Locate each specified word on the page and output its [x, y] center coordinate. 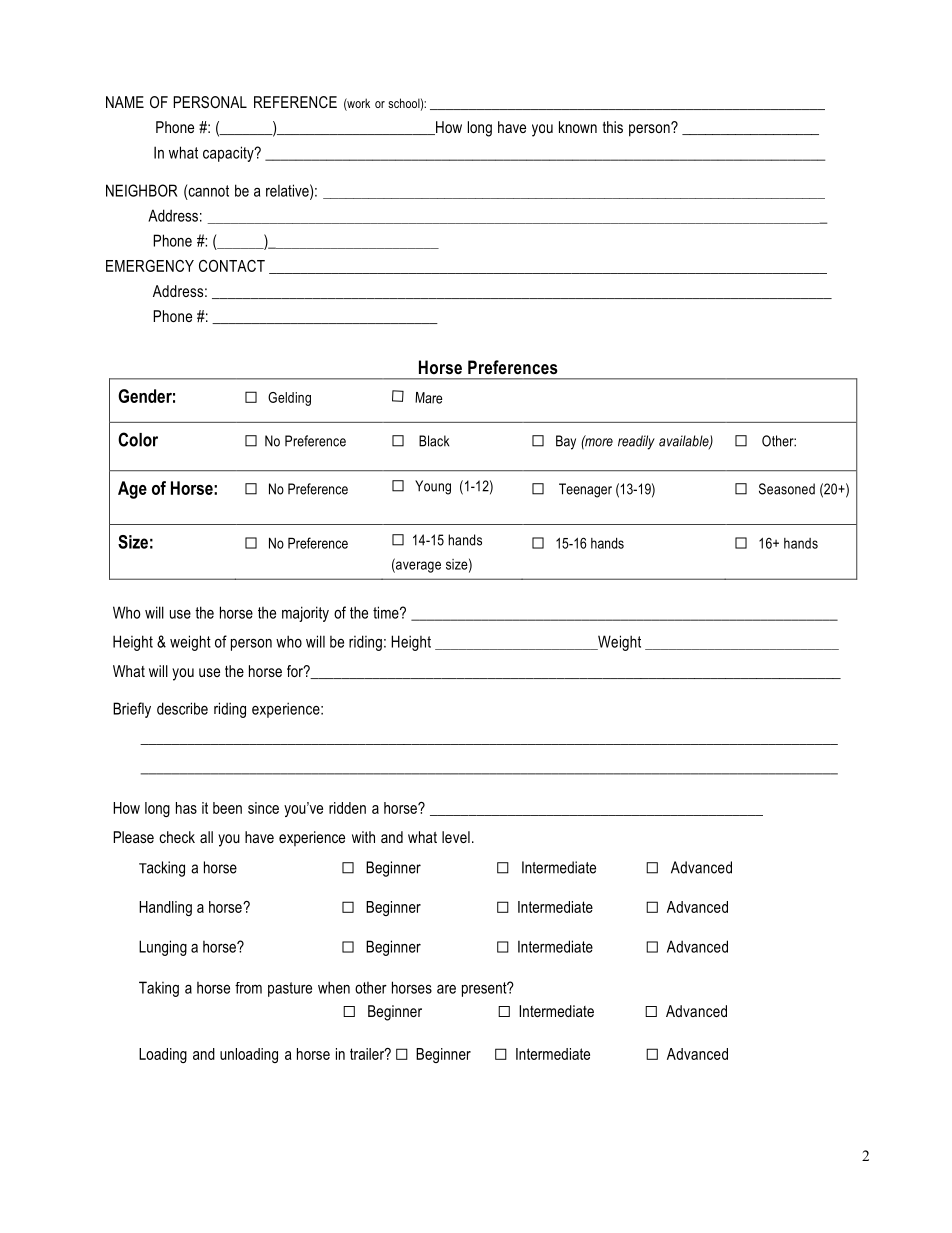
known [578, 127]
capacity [229, 154]
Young [433, 487]
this [613, 127]
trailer [368, 1054]
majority [305, 614]
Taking [159, 989]
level [456, 837]
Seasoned [787, 489]
